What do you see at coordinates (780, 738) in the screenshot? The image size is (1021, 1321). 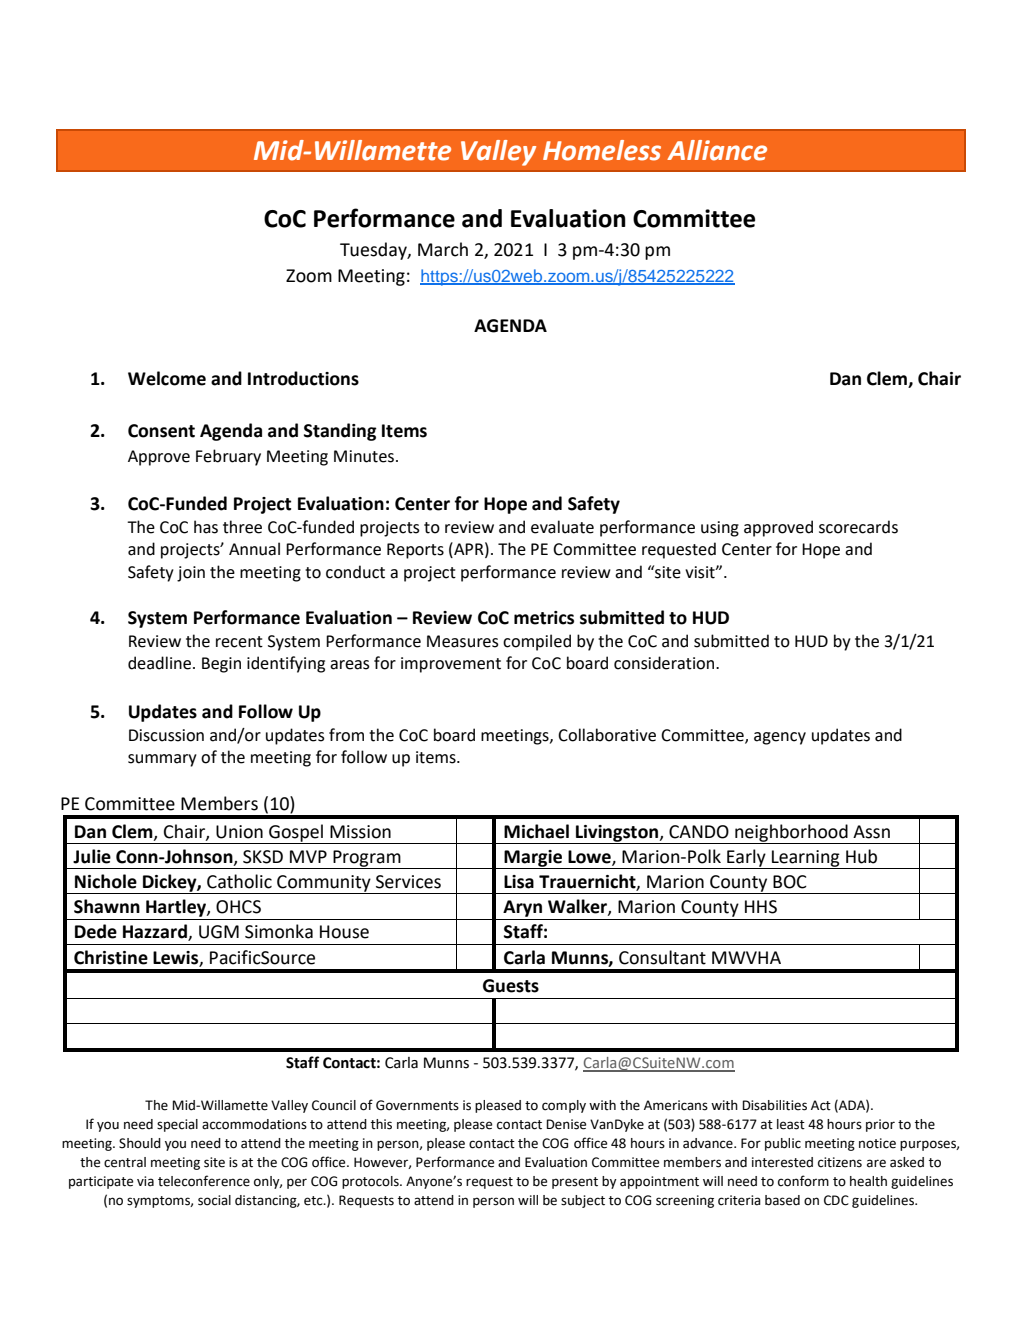 I see `agency` at bounding box center [780, 738].
